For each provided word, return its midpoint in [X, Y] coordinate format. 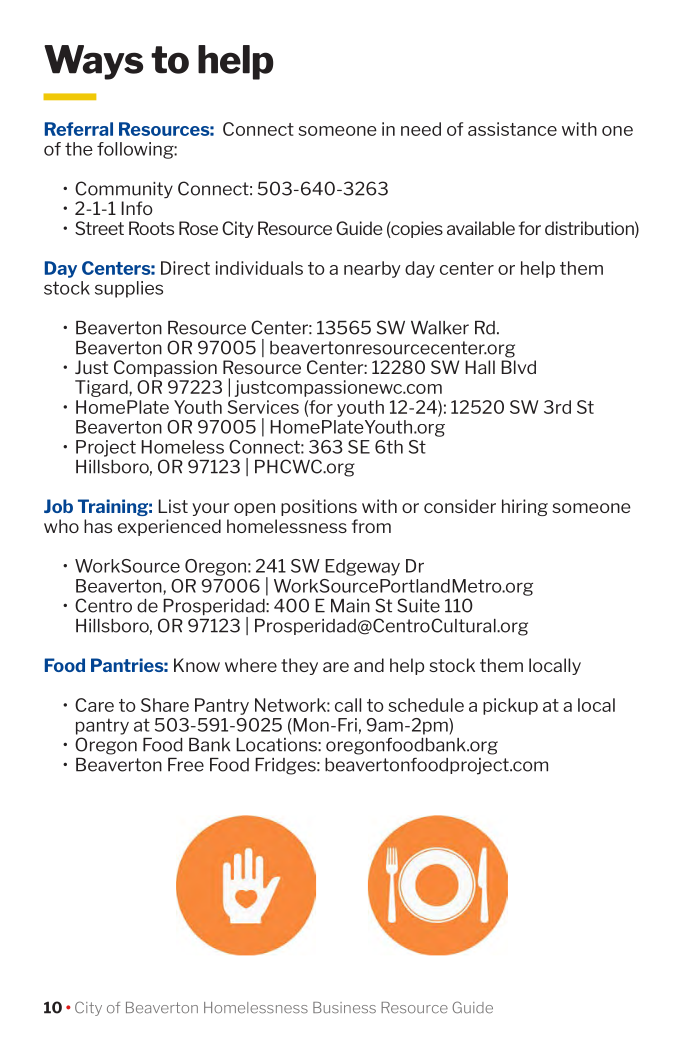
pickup [510, 706]
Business [344, 1008]
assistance [512, 129]
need [421, 129]
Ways [93, 62]
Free [186, 765]
